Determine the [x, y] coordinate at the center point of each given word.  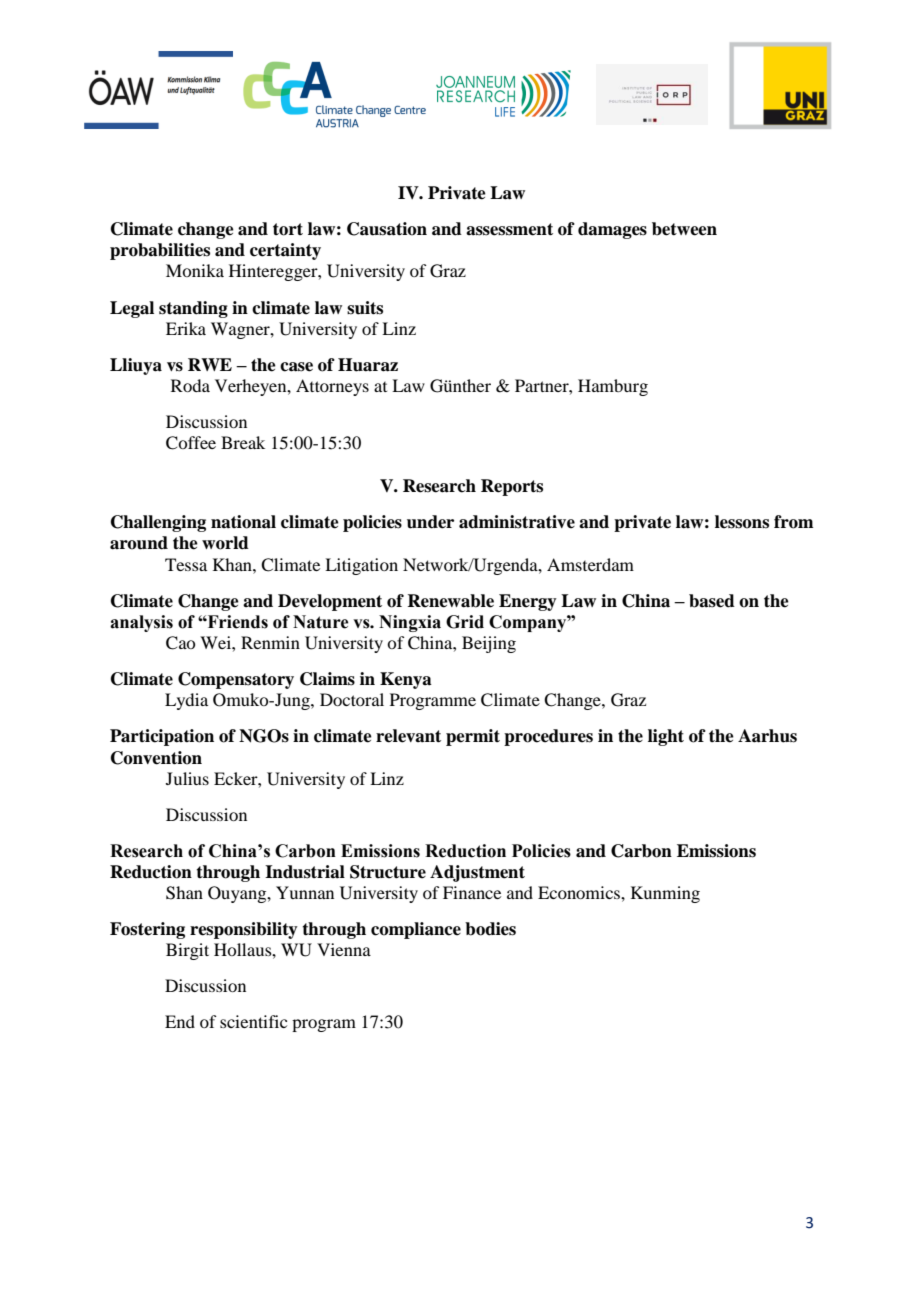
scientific [253, 1021]
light [666, 737]
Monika [195, 270]
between [684, 229]
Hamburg [613, 387]
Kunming [665, 894]
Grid [465, 622]
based [712, 601]
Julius [187, 778]
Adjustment [477, 873]
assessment [509, 229]
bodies [490, 929]
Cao [180, 643]
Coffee [191, 443]
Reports [512, 487]
